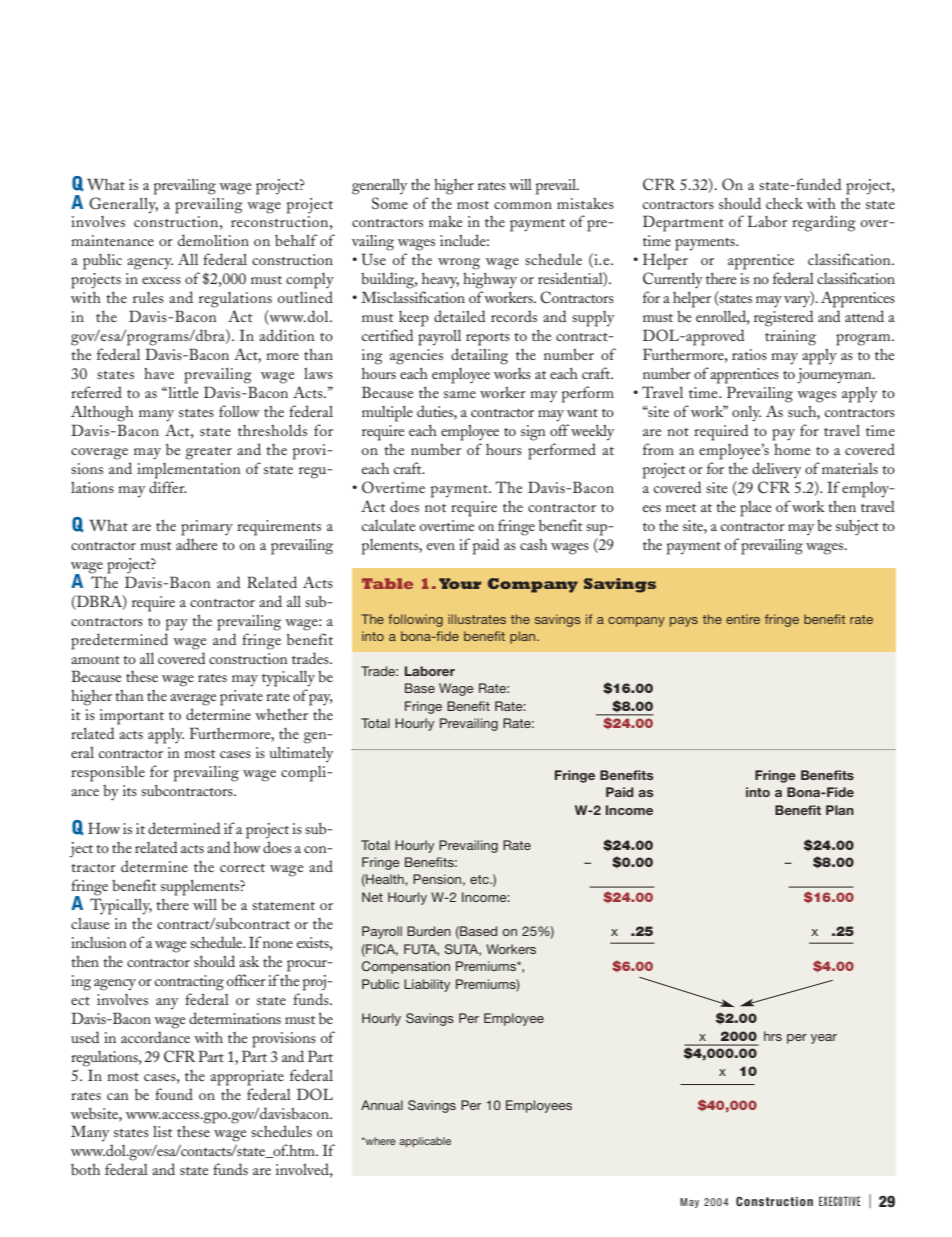 This document has width=952, height=1237. I want to click on list, so click(163, 1131).
